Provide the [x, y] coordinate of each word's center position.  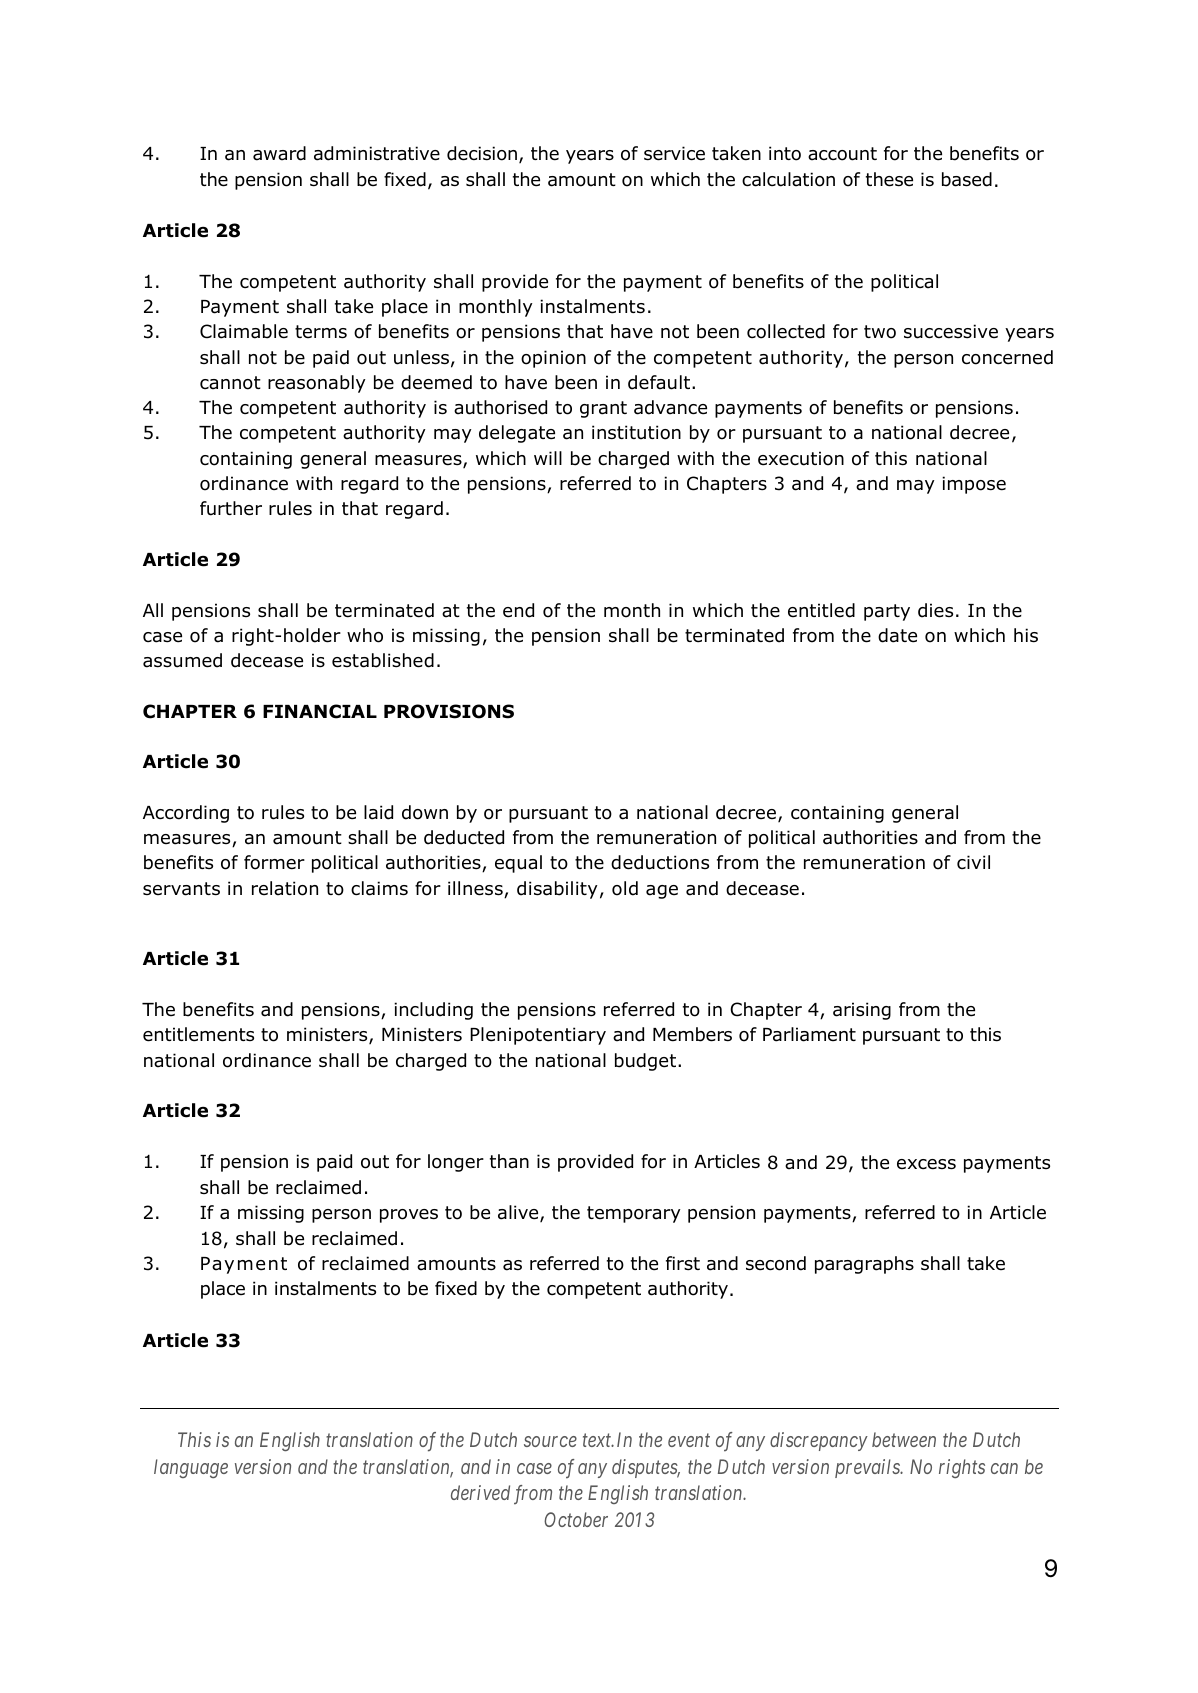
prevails [868, 1468]
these [889, 179]
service [674, 153]
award [279, 153]
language [191, 1468]
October [576, 1519]
